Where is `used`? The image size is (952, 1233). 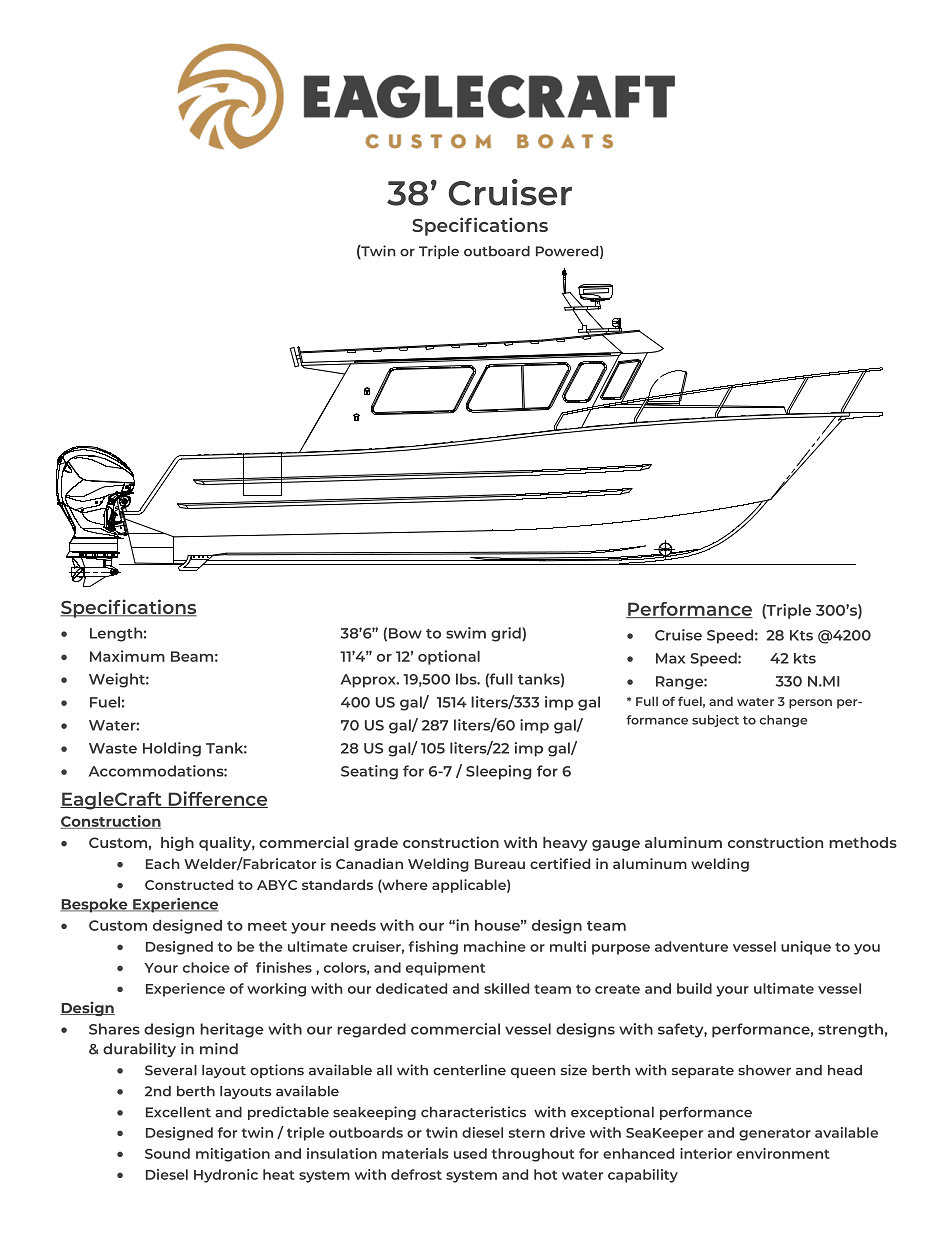
used is located at coordinates (470, 1153).
